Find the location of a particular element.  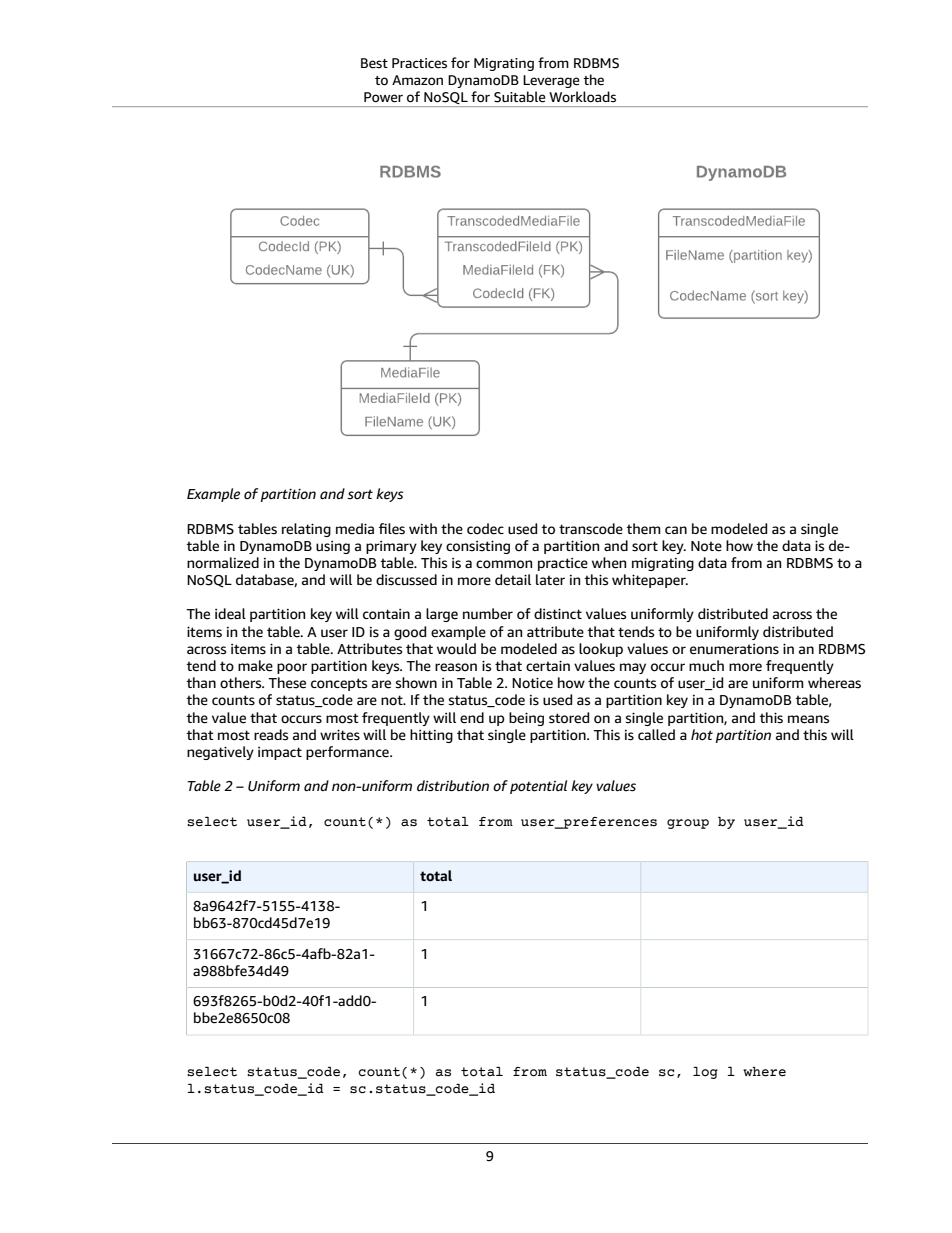

Workloads is located at coordinates (582, 97).
